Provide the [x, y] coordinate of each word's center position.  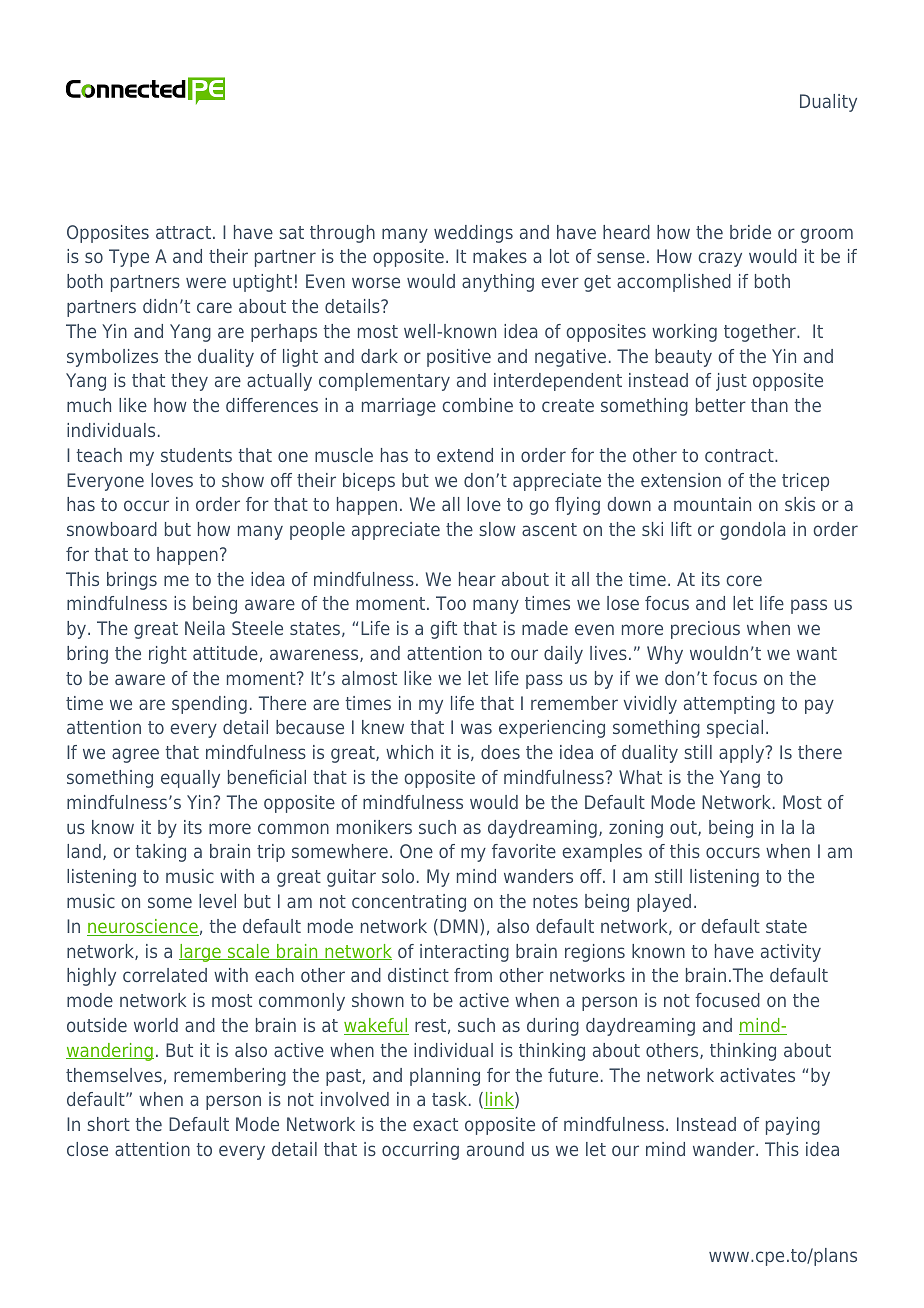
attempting [729, 705]
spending [209, 705]
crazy [720, 259]
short [108, 1124]
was [476, 728]
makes [500, 256]
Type [129, 258]
